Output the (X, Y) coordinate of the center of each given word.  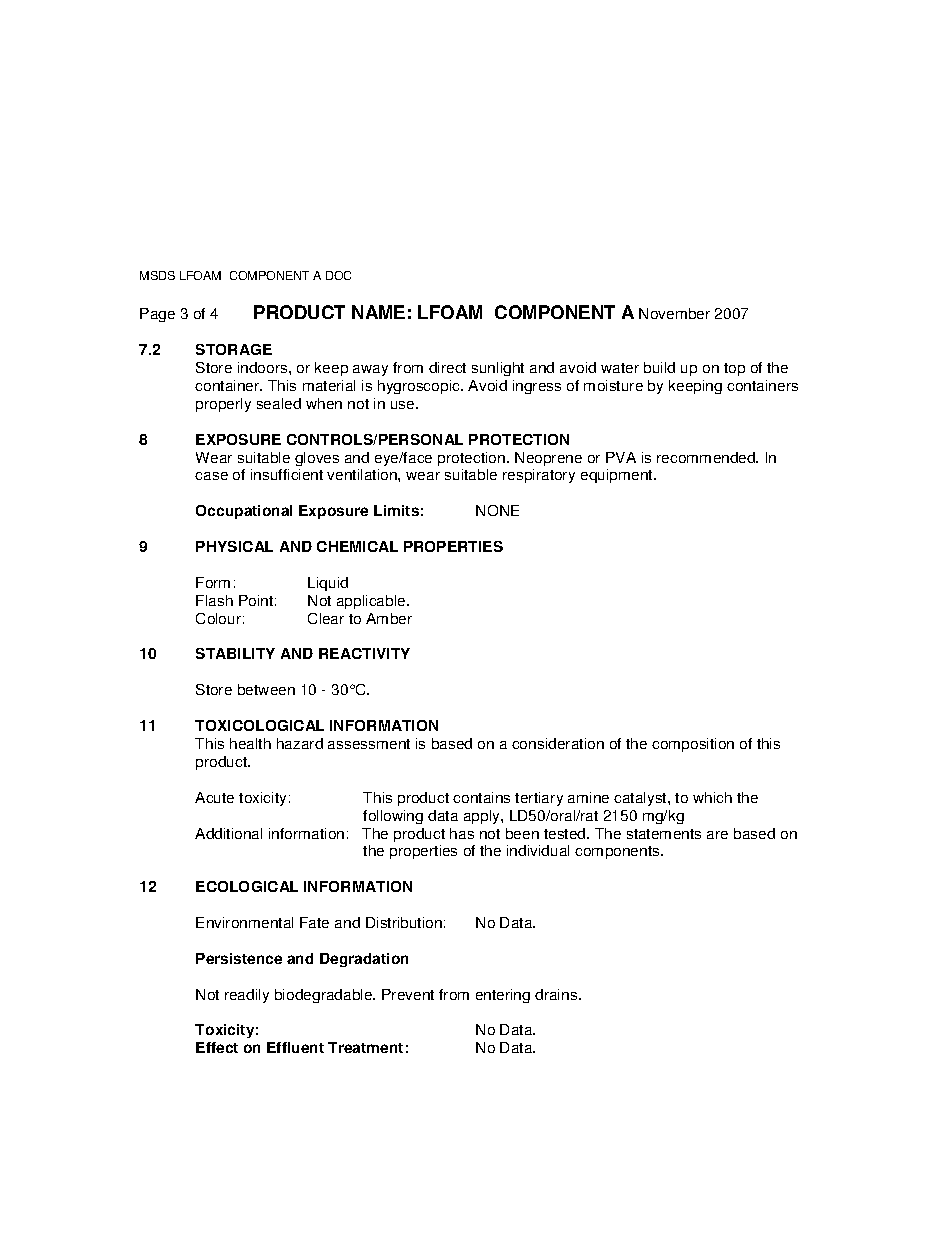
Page (157, 315)
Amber (389, 618)
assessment (369, 744)
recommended (707, 457)
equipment (618, 476)
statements (664, 834)
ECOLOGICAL (247, 886)
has (462, 833)
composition (693, 745)
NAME (378, 312)
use (404, 405)
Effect (217, 1047)
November (674, 313)
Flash (214, 600)
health (250, 743)
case (211, 476)
